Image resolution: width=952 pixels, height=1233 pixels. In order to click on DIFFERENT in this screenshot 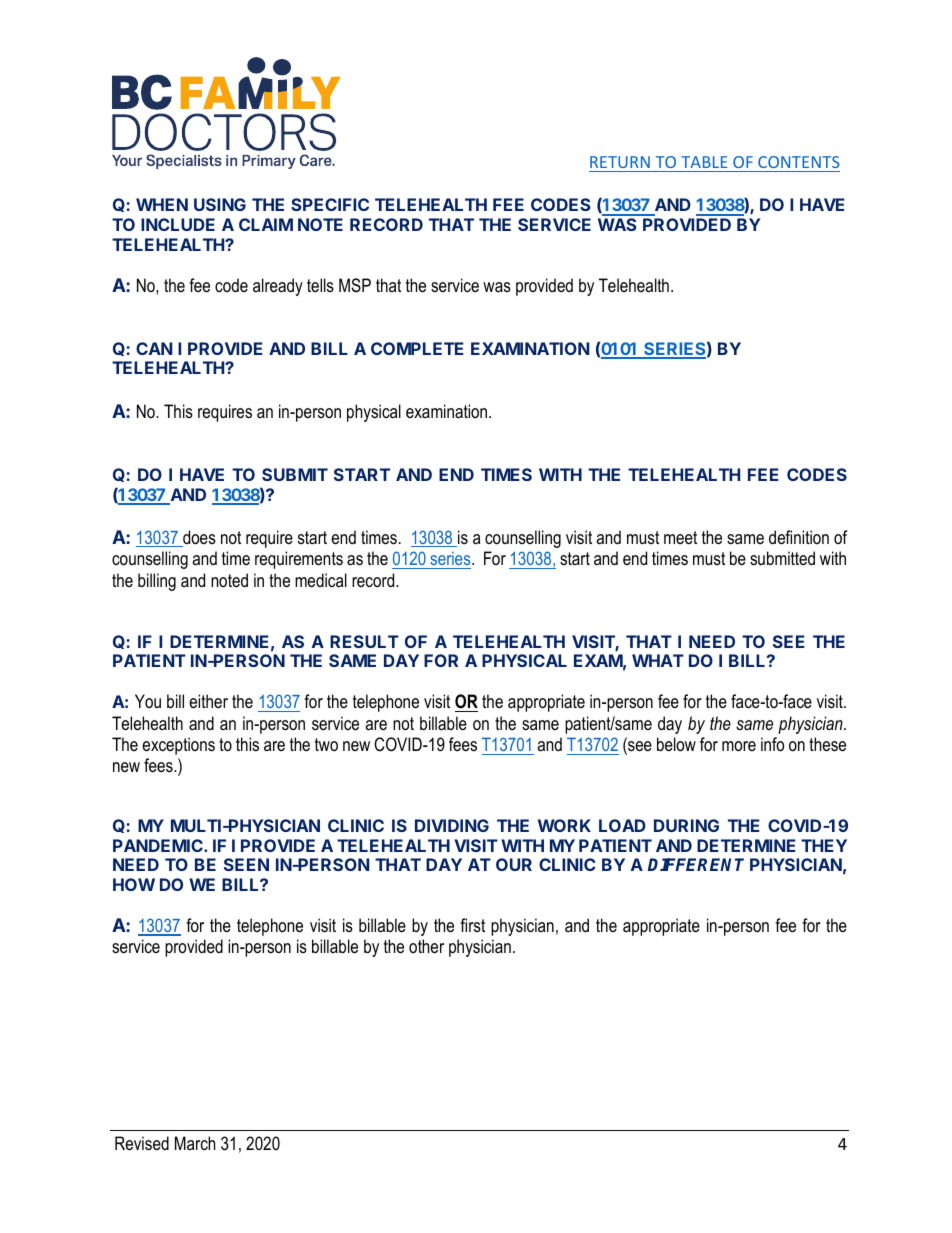, I will do `click(696, 864)`.
